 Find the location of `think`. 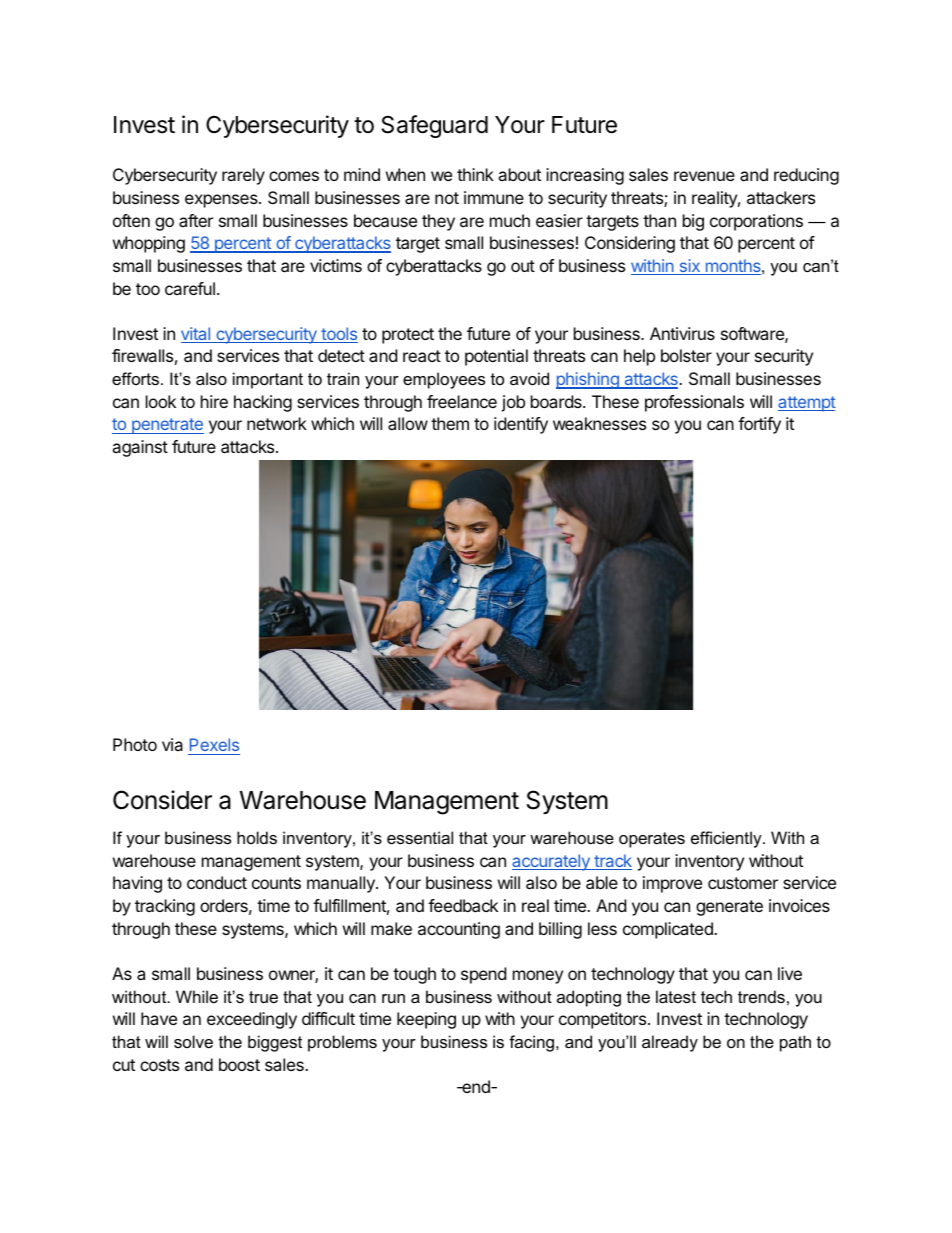

think is located at coordinates (475, 174).
